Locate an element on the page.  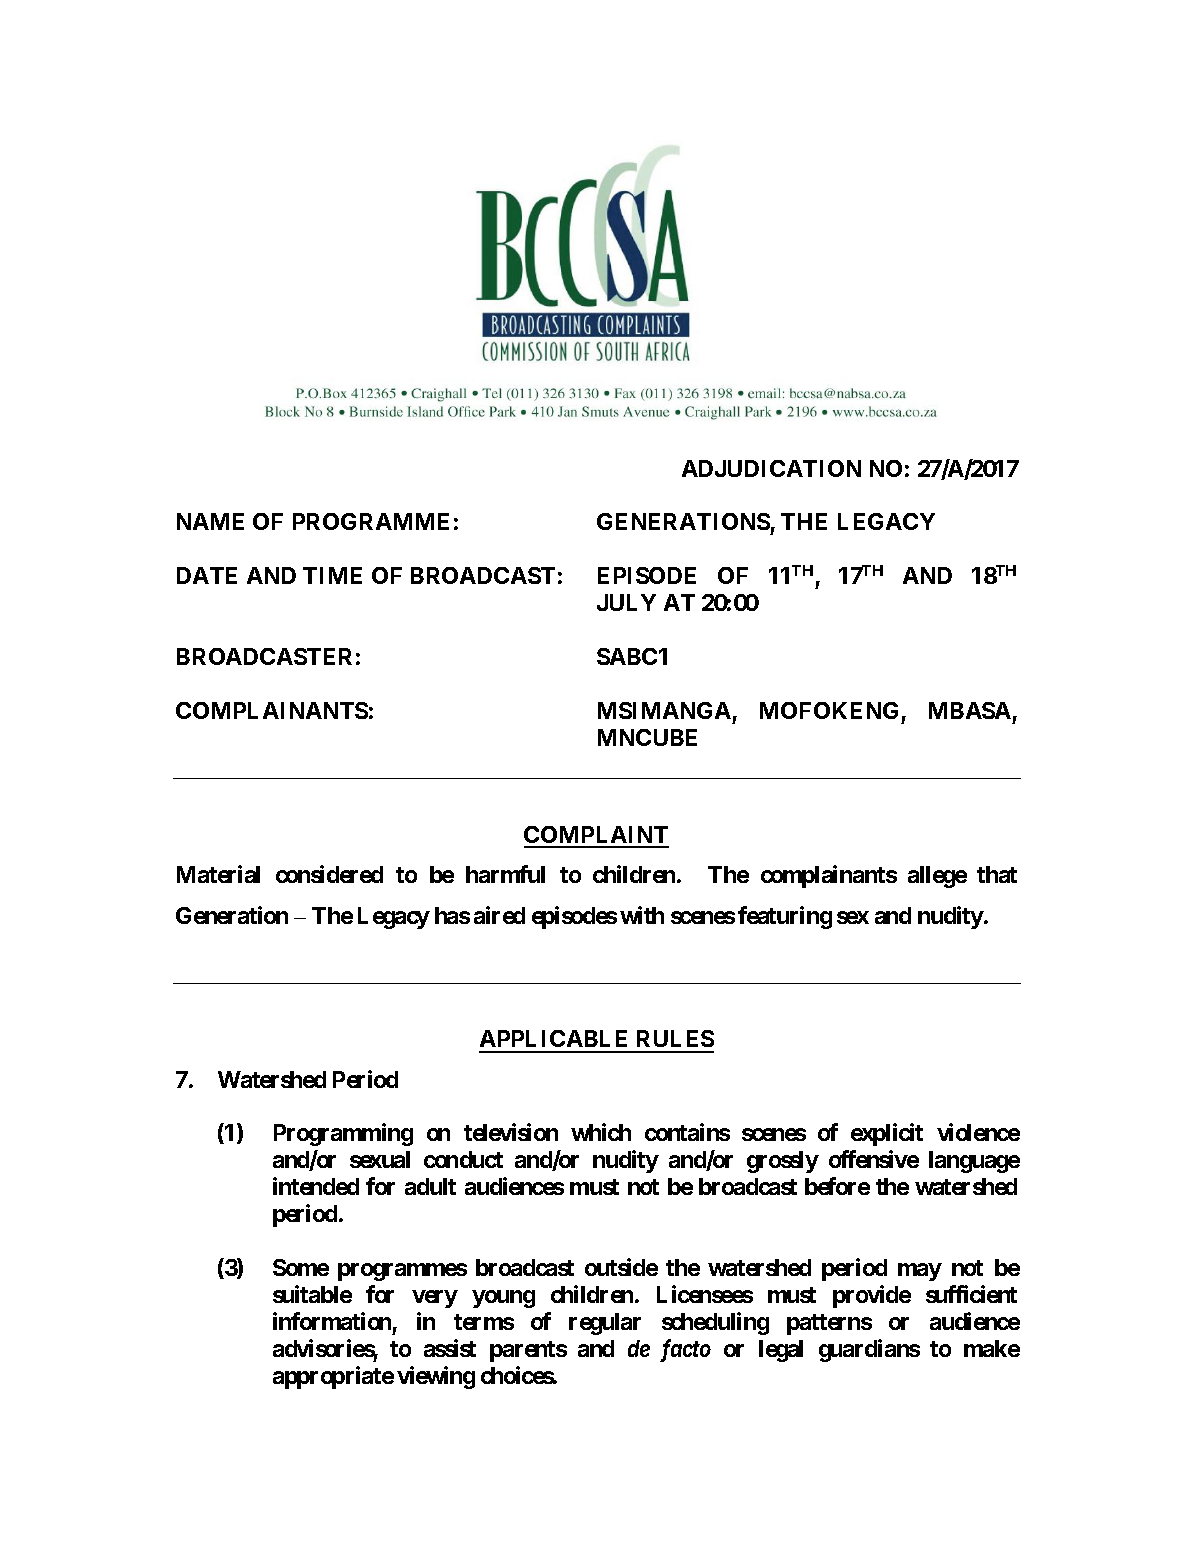
ADJUDICATION is located at coordinates (771, 468).
